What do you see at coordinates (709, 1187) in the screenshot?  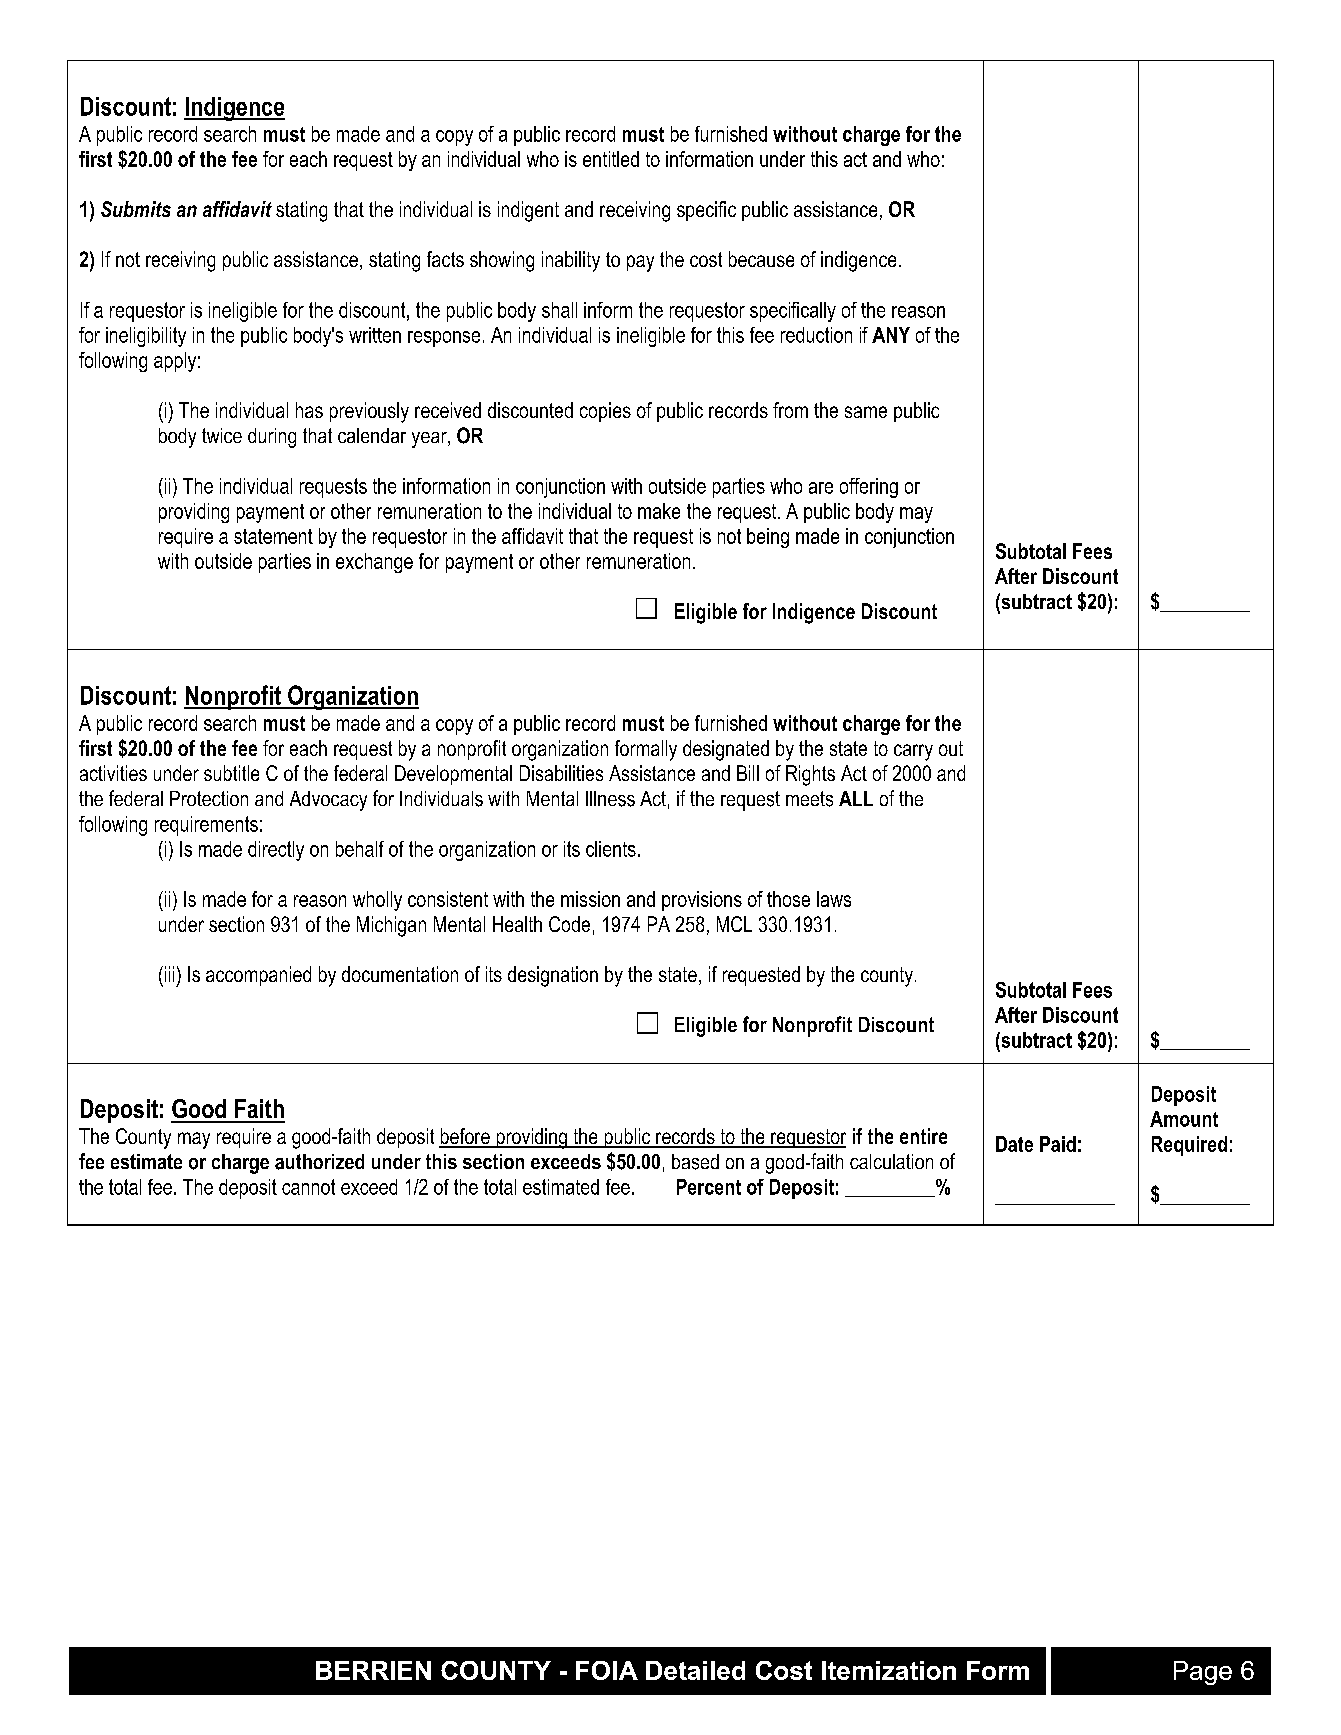 I see `Percent` at bounding box center [709, 1187].
